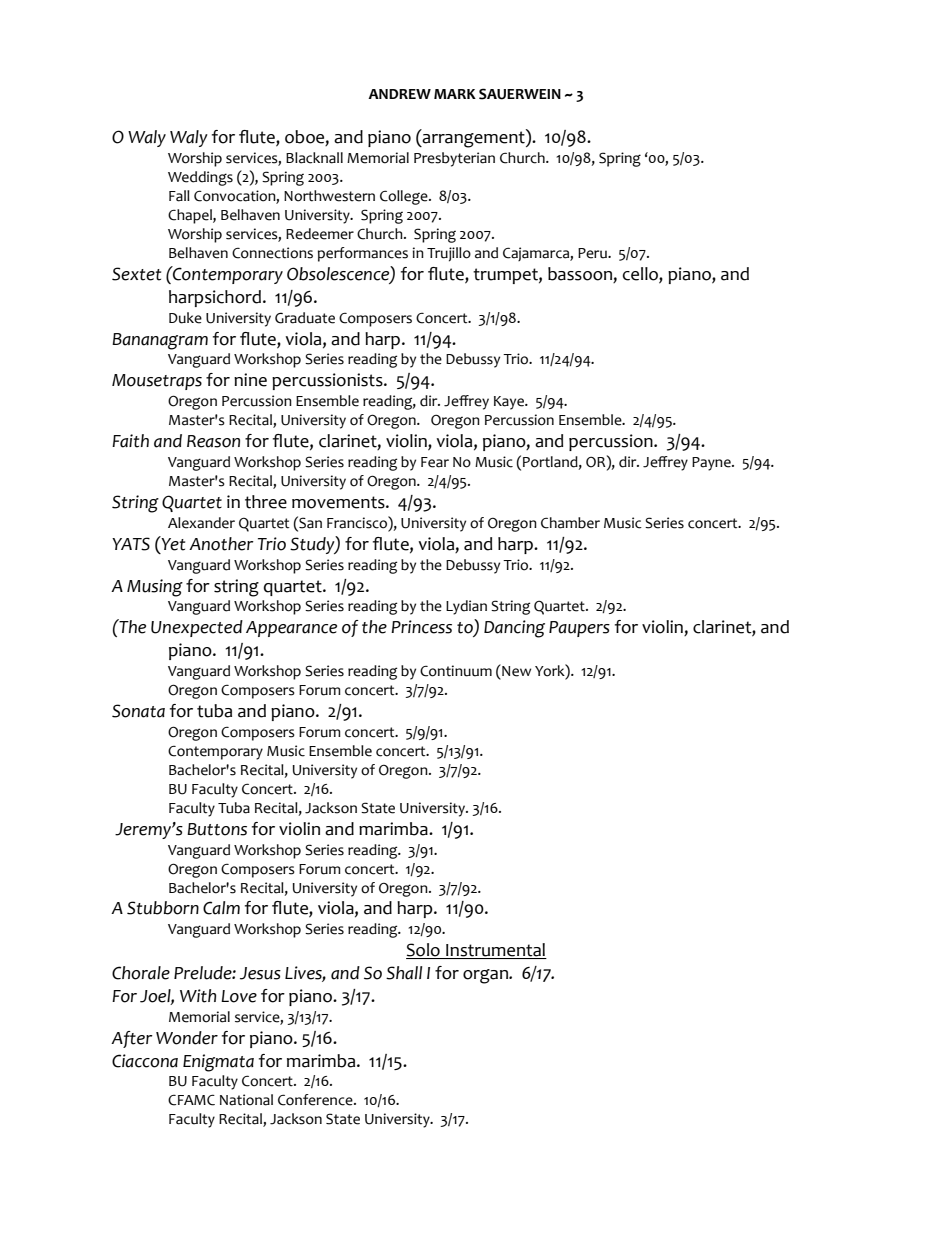 Image resolution: width=952 pixels, height=1233 pixels. Describe the element at coordinates (185, 318) in the screenshot. I see `Duke` at that location.
